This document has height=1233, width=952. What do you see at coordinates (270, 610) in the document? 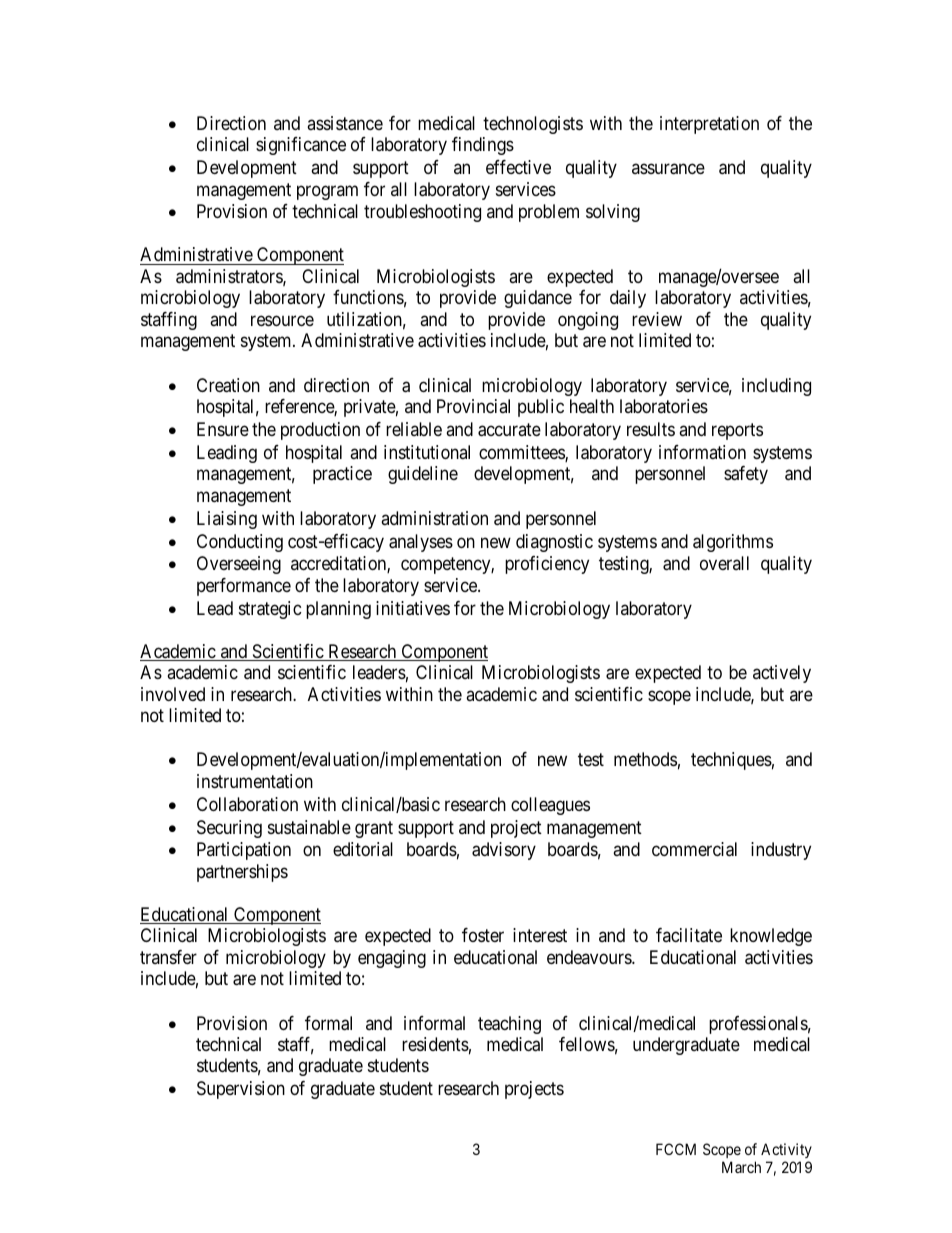
I see `strategic` at bounding box center [270, 610].
